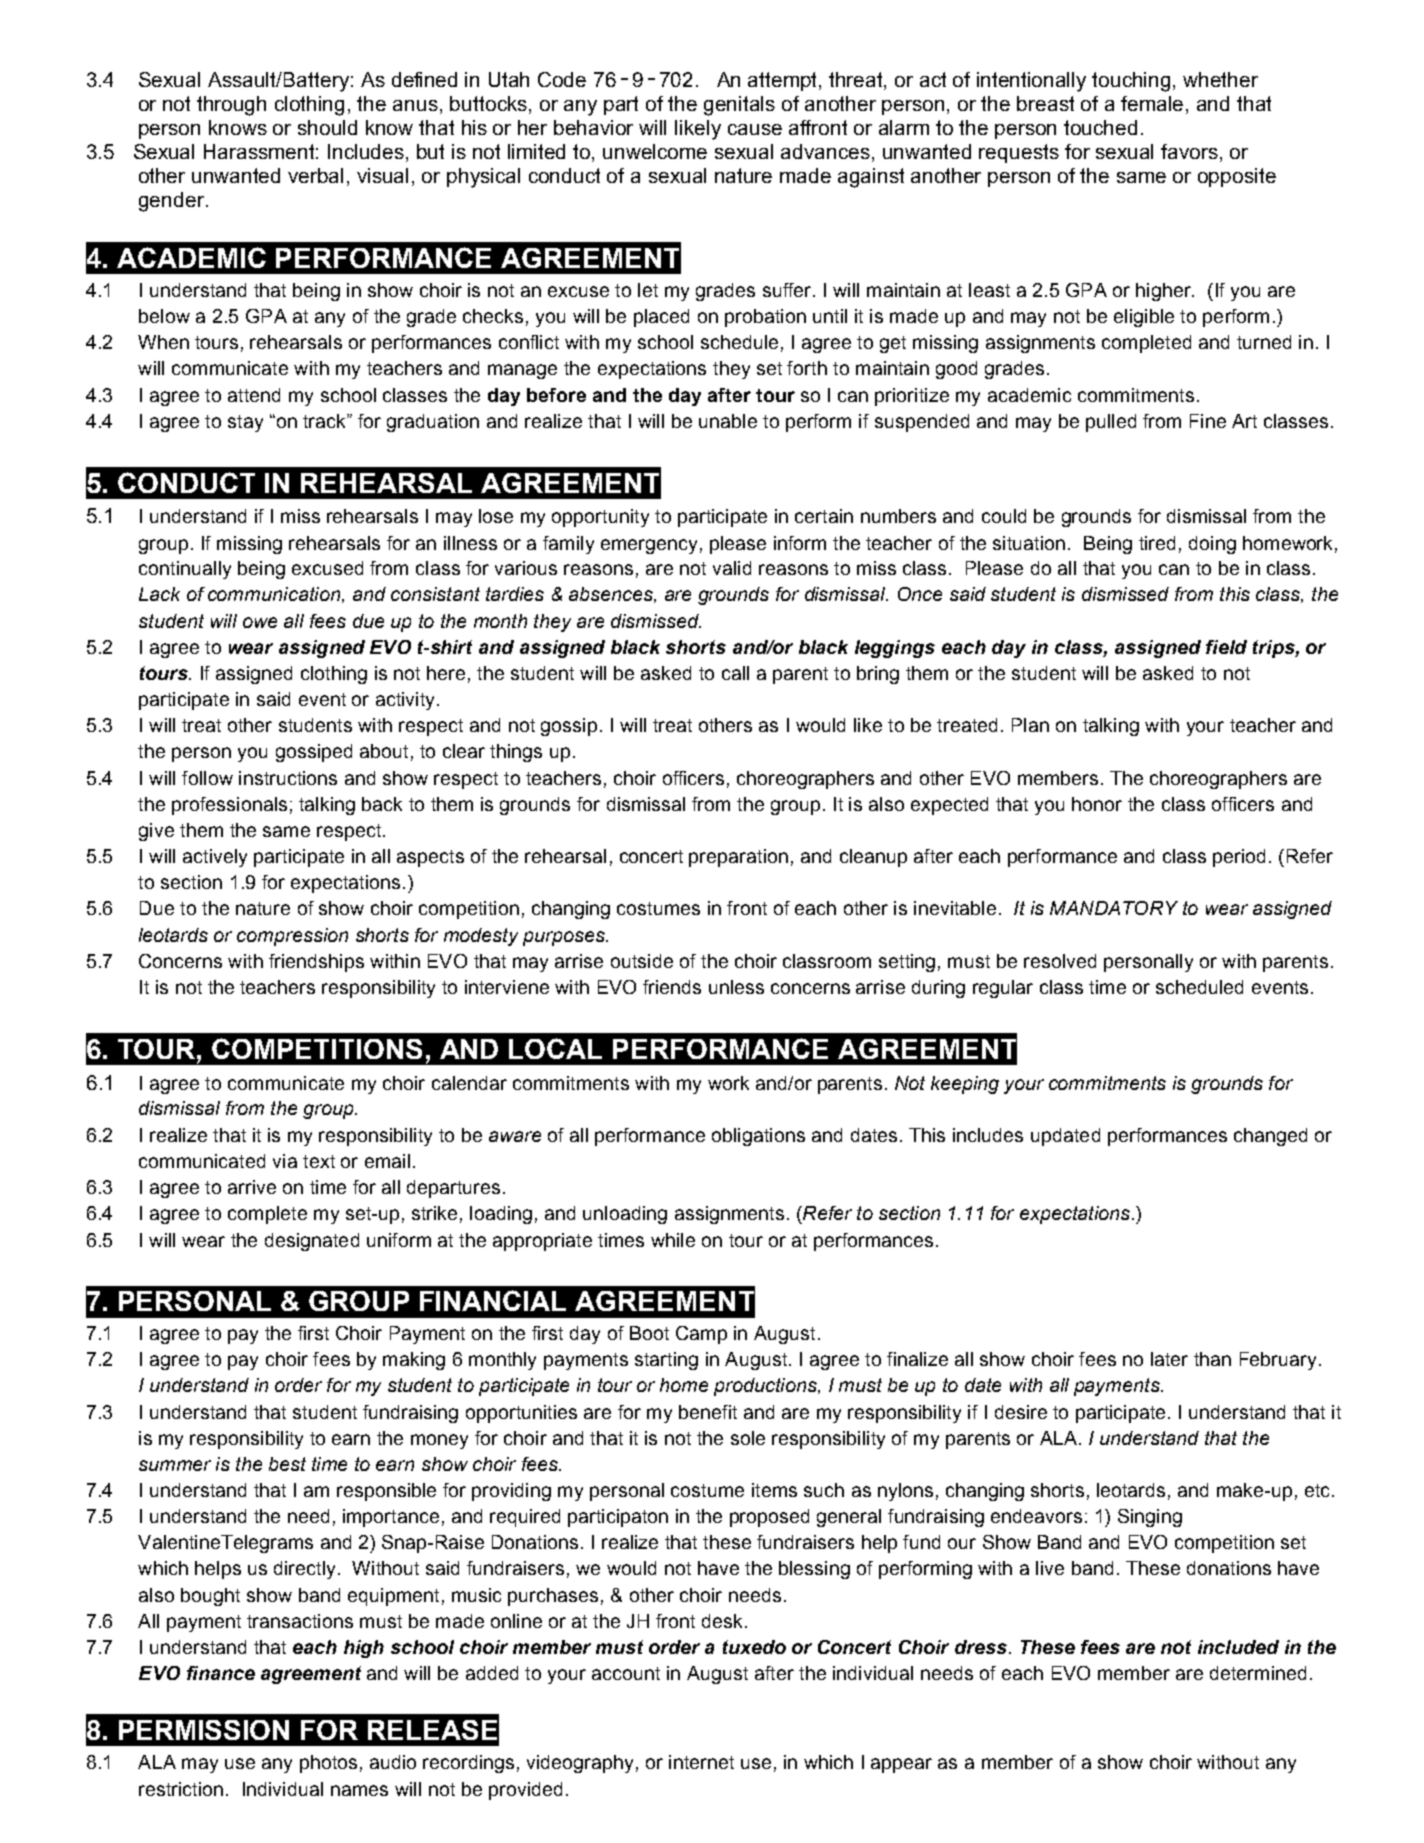 This screenshot has height=1843, width=1424. I want to click on favors, so click(1189, 151).
